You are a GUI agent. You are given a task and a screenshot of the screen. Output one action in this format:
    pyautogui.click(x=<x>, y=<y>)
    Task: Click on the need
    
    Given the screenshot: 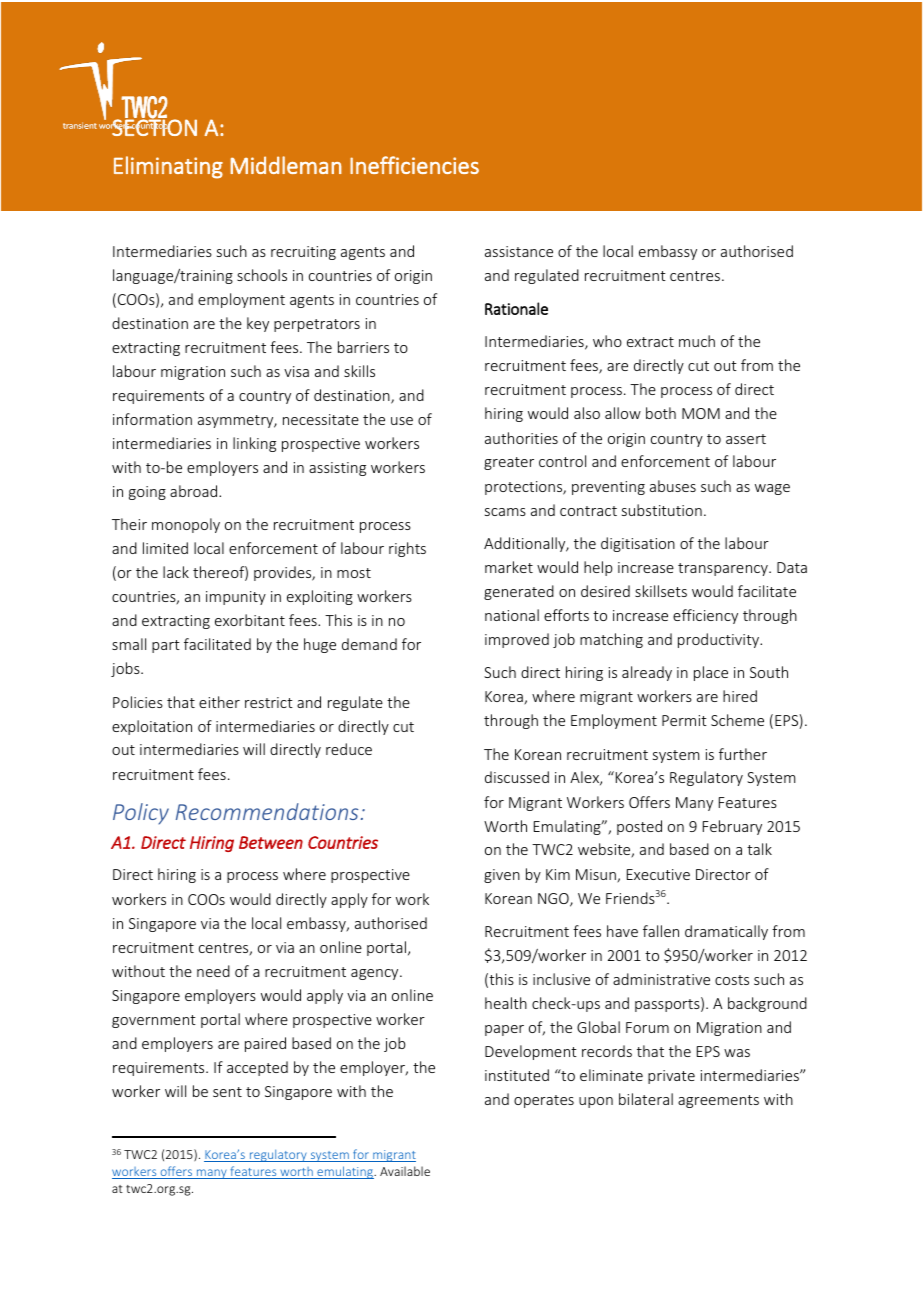 What is the action you would take?
    pyautogui.click(x=213, y=971)
